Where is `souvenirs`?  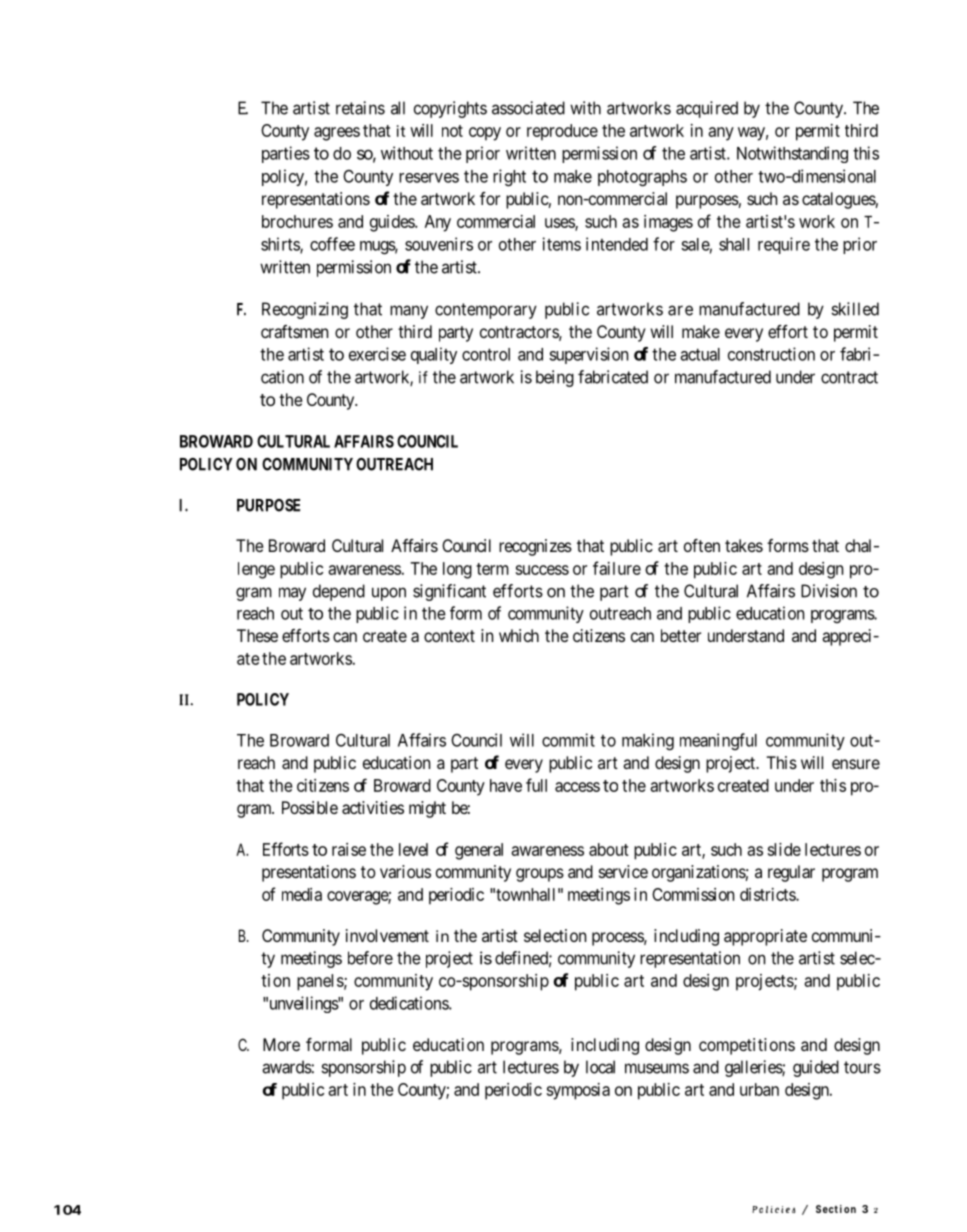
souvenirs is located at coordinates (439, 244).
